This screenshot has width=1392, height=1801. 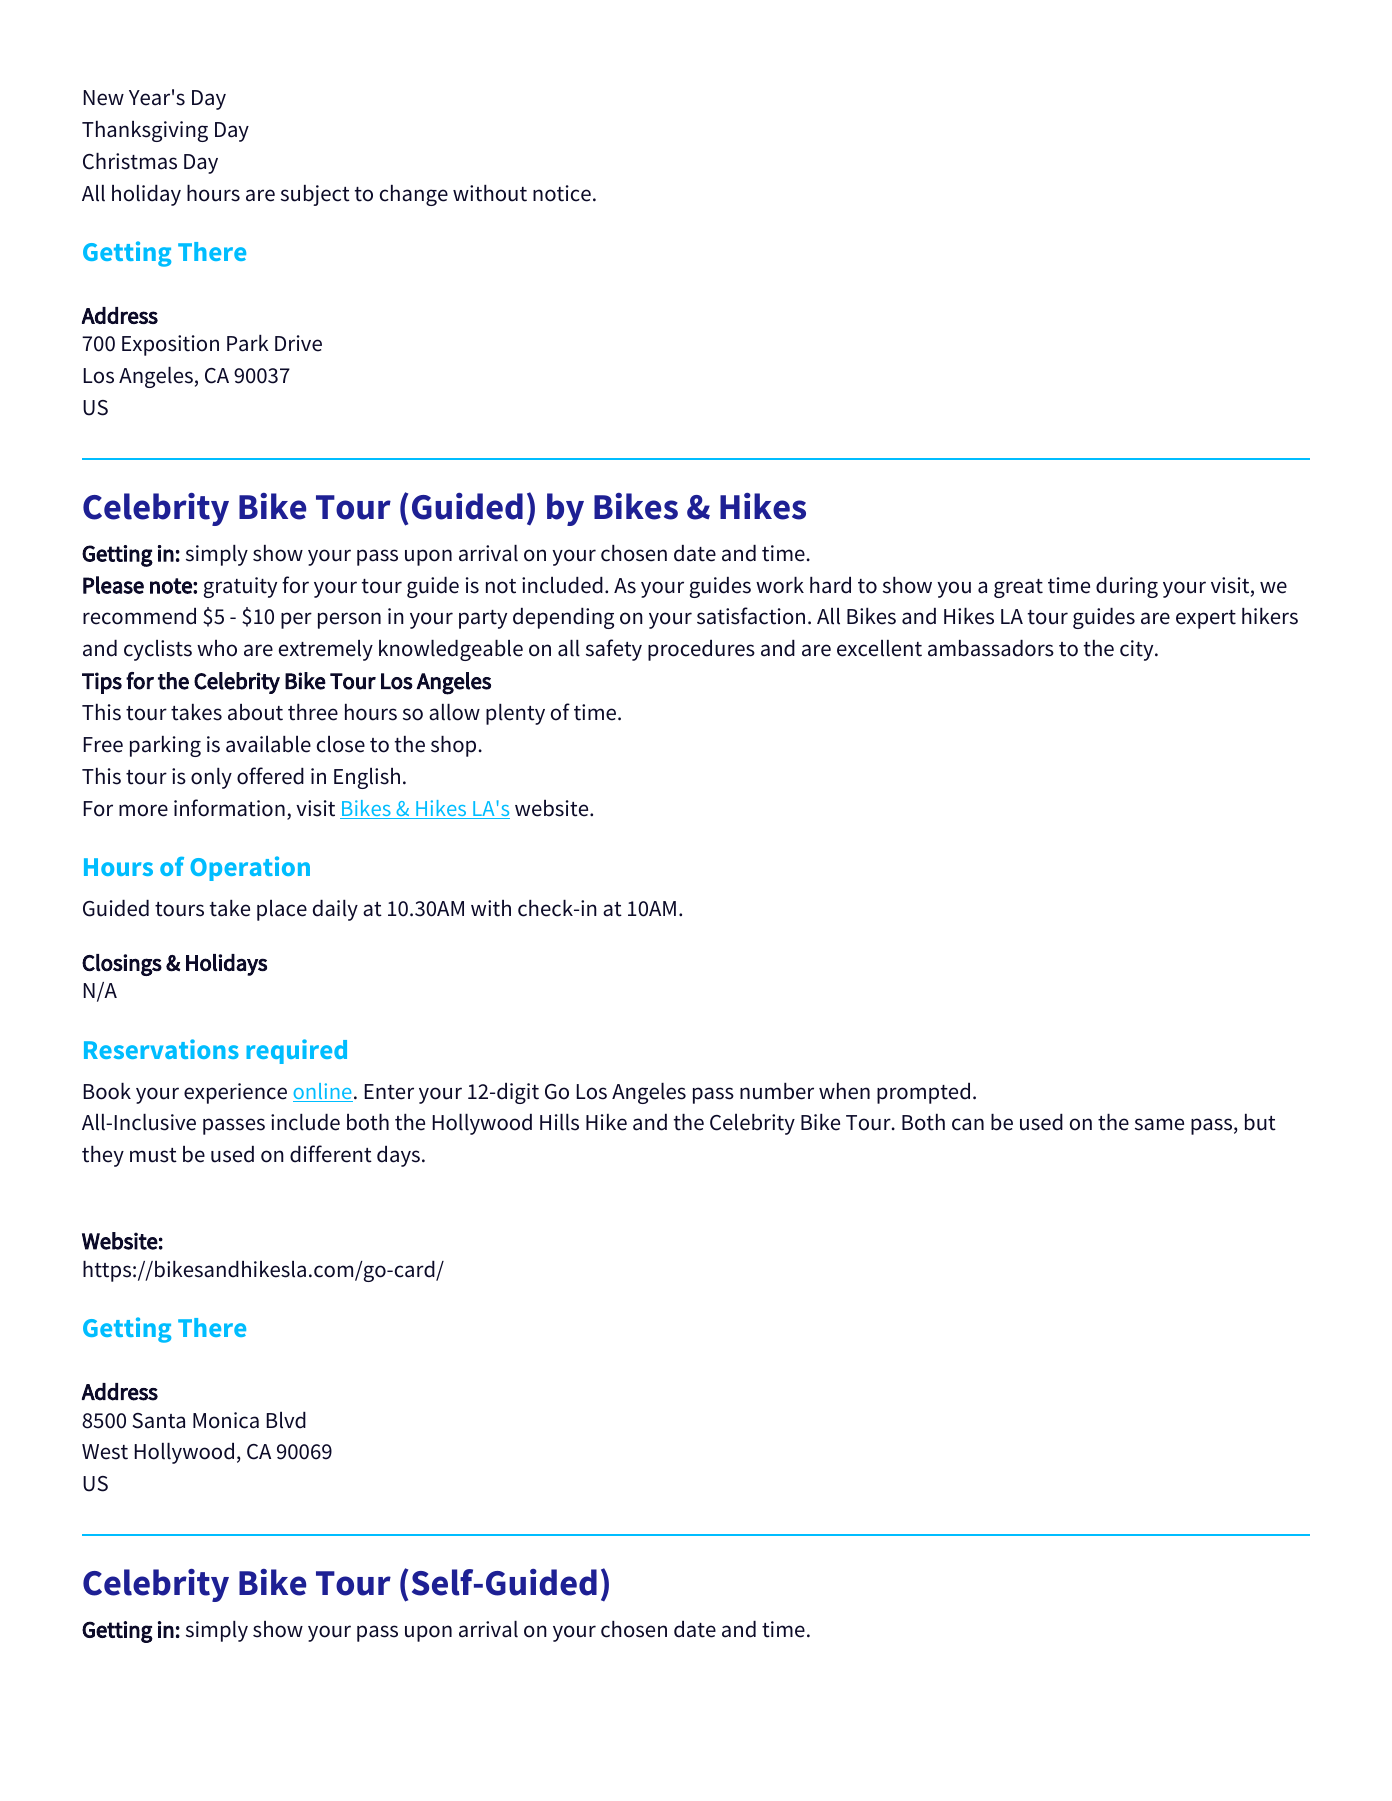 What do you see at coordinates (226, 1420) in the screenshot?
I see `Monica` at bounding box center [226, 1420].
